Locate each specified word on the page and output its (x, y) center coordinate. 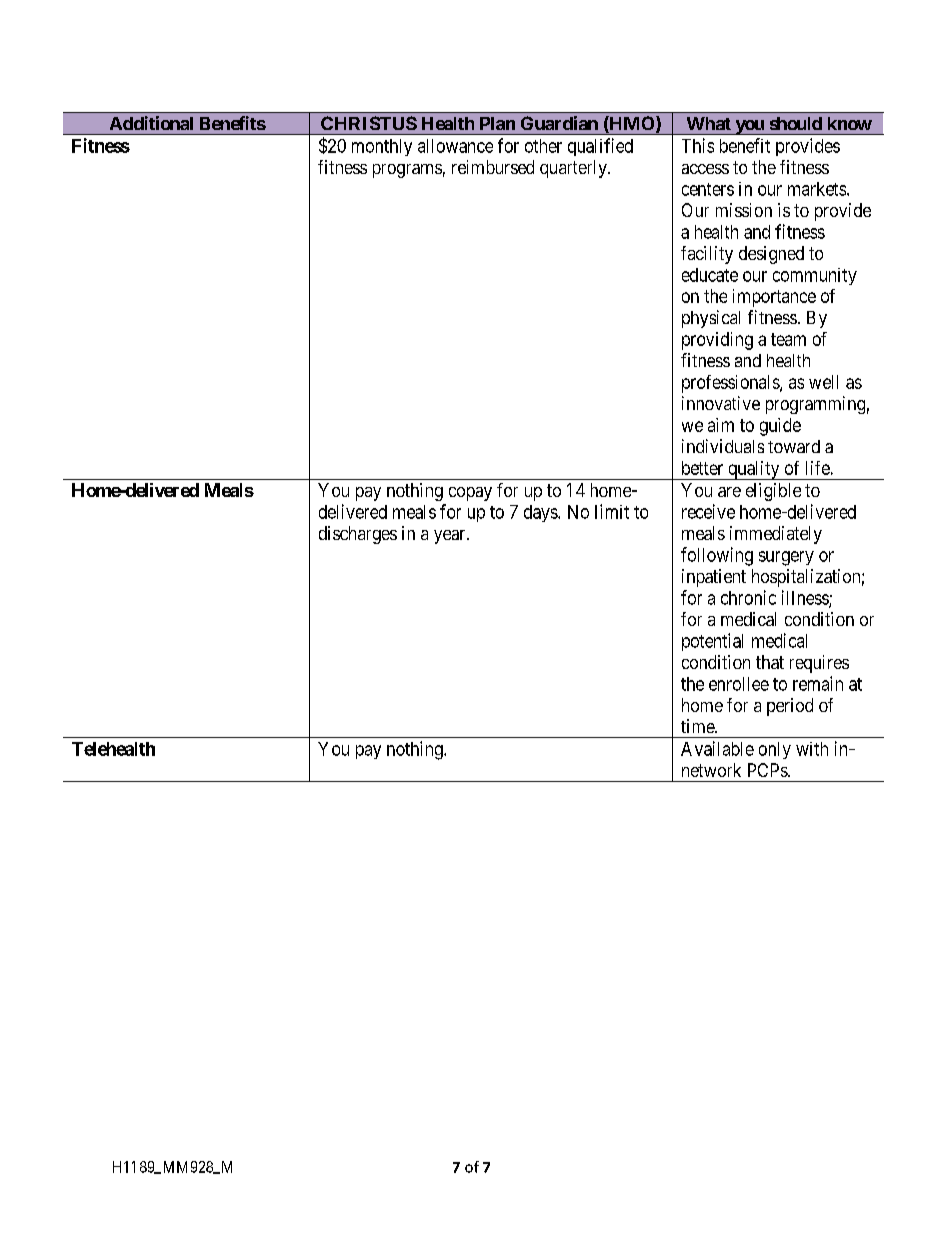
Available (717, 748)
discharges (358, 535)
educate (710, 275)
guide (780, 427)
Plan (497, 123)
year (451, 537)
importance (774, 298)
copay (470, 494)
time (698, 726)
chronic (748, 597)
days (541, 513)
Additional (151, 123)
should (796, 123)
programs (407, 171)
